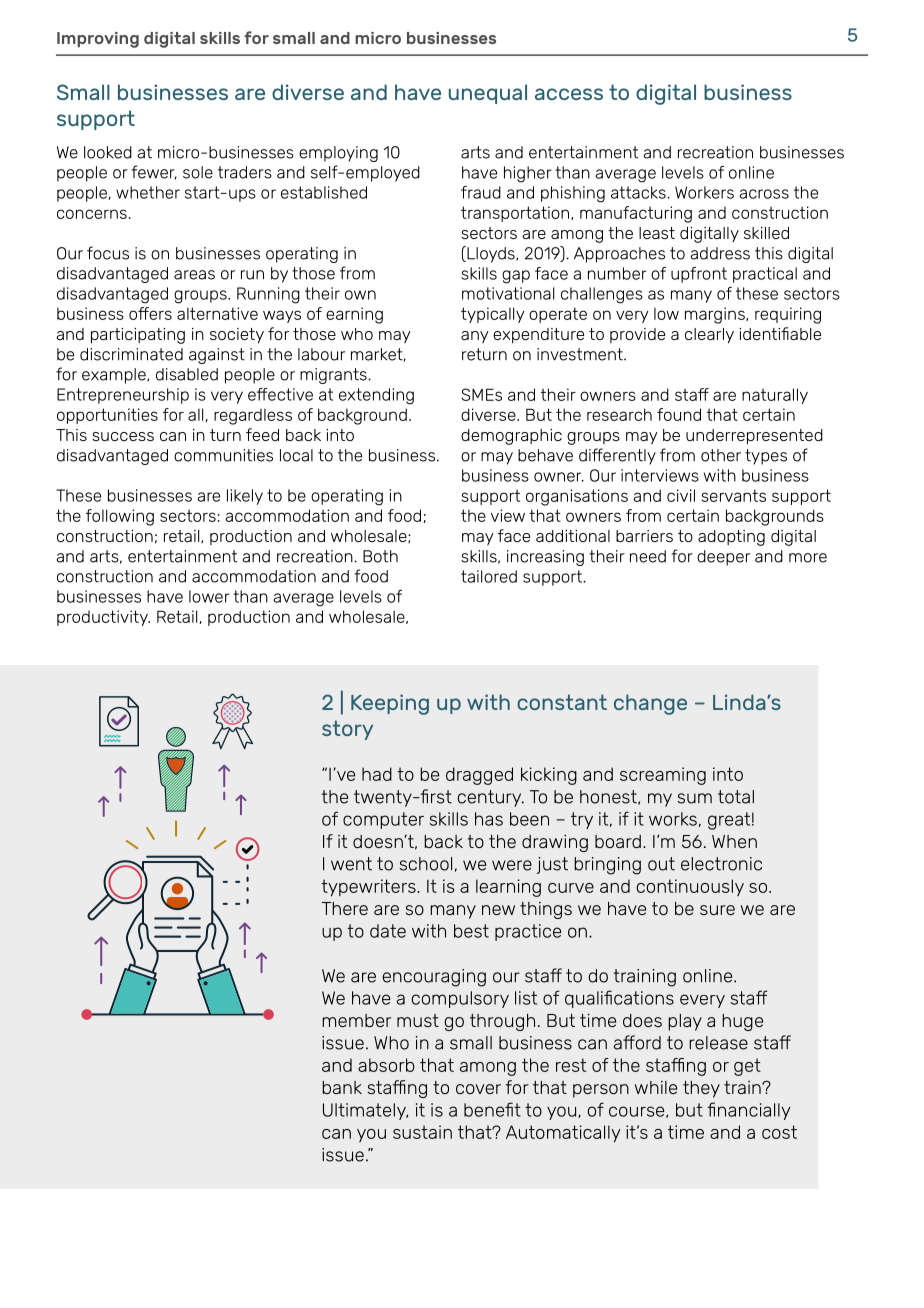  What do you see at coordinates (754, 436) in the document?
I see `underrepresented` at bounding box center [754, 436].
